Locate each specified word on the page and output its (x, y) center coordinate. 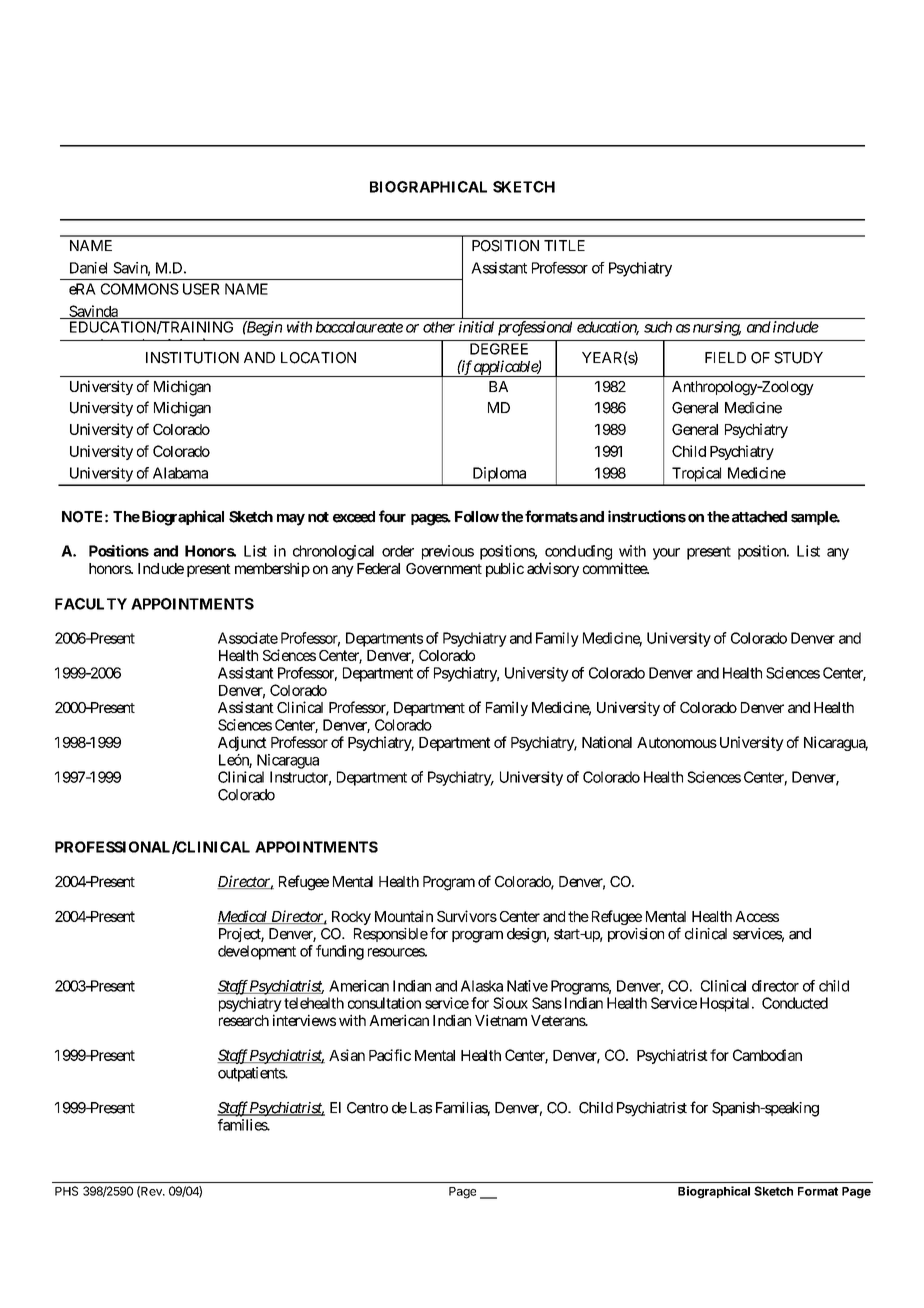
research (244, 1020)
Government (444, 568)
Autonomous (677, 742)
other (439, 327)
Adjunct (242, 743)
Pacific (390, 1055)
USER (201, 289)
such (658, 327)
